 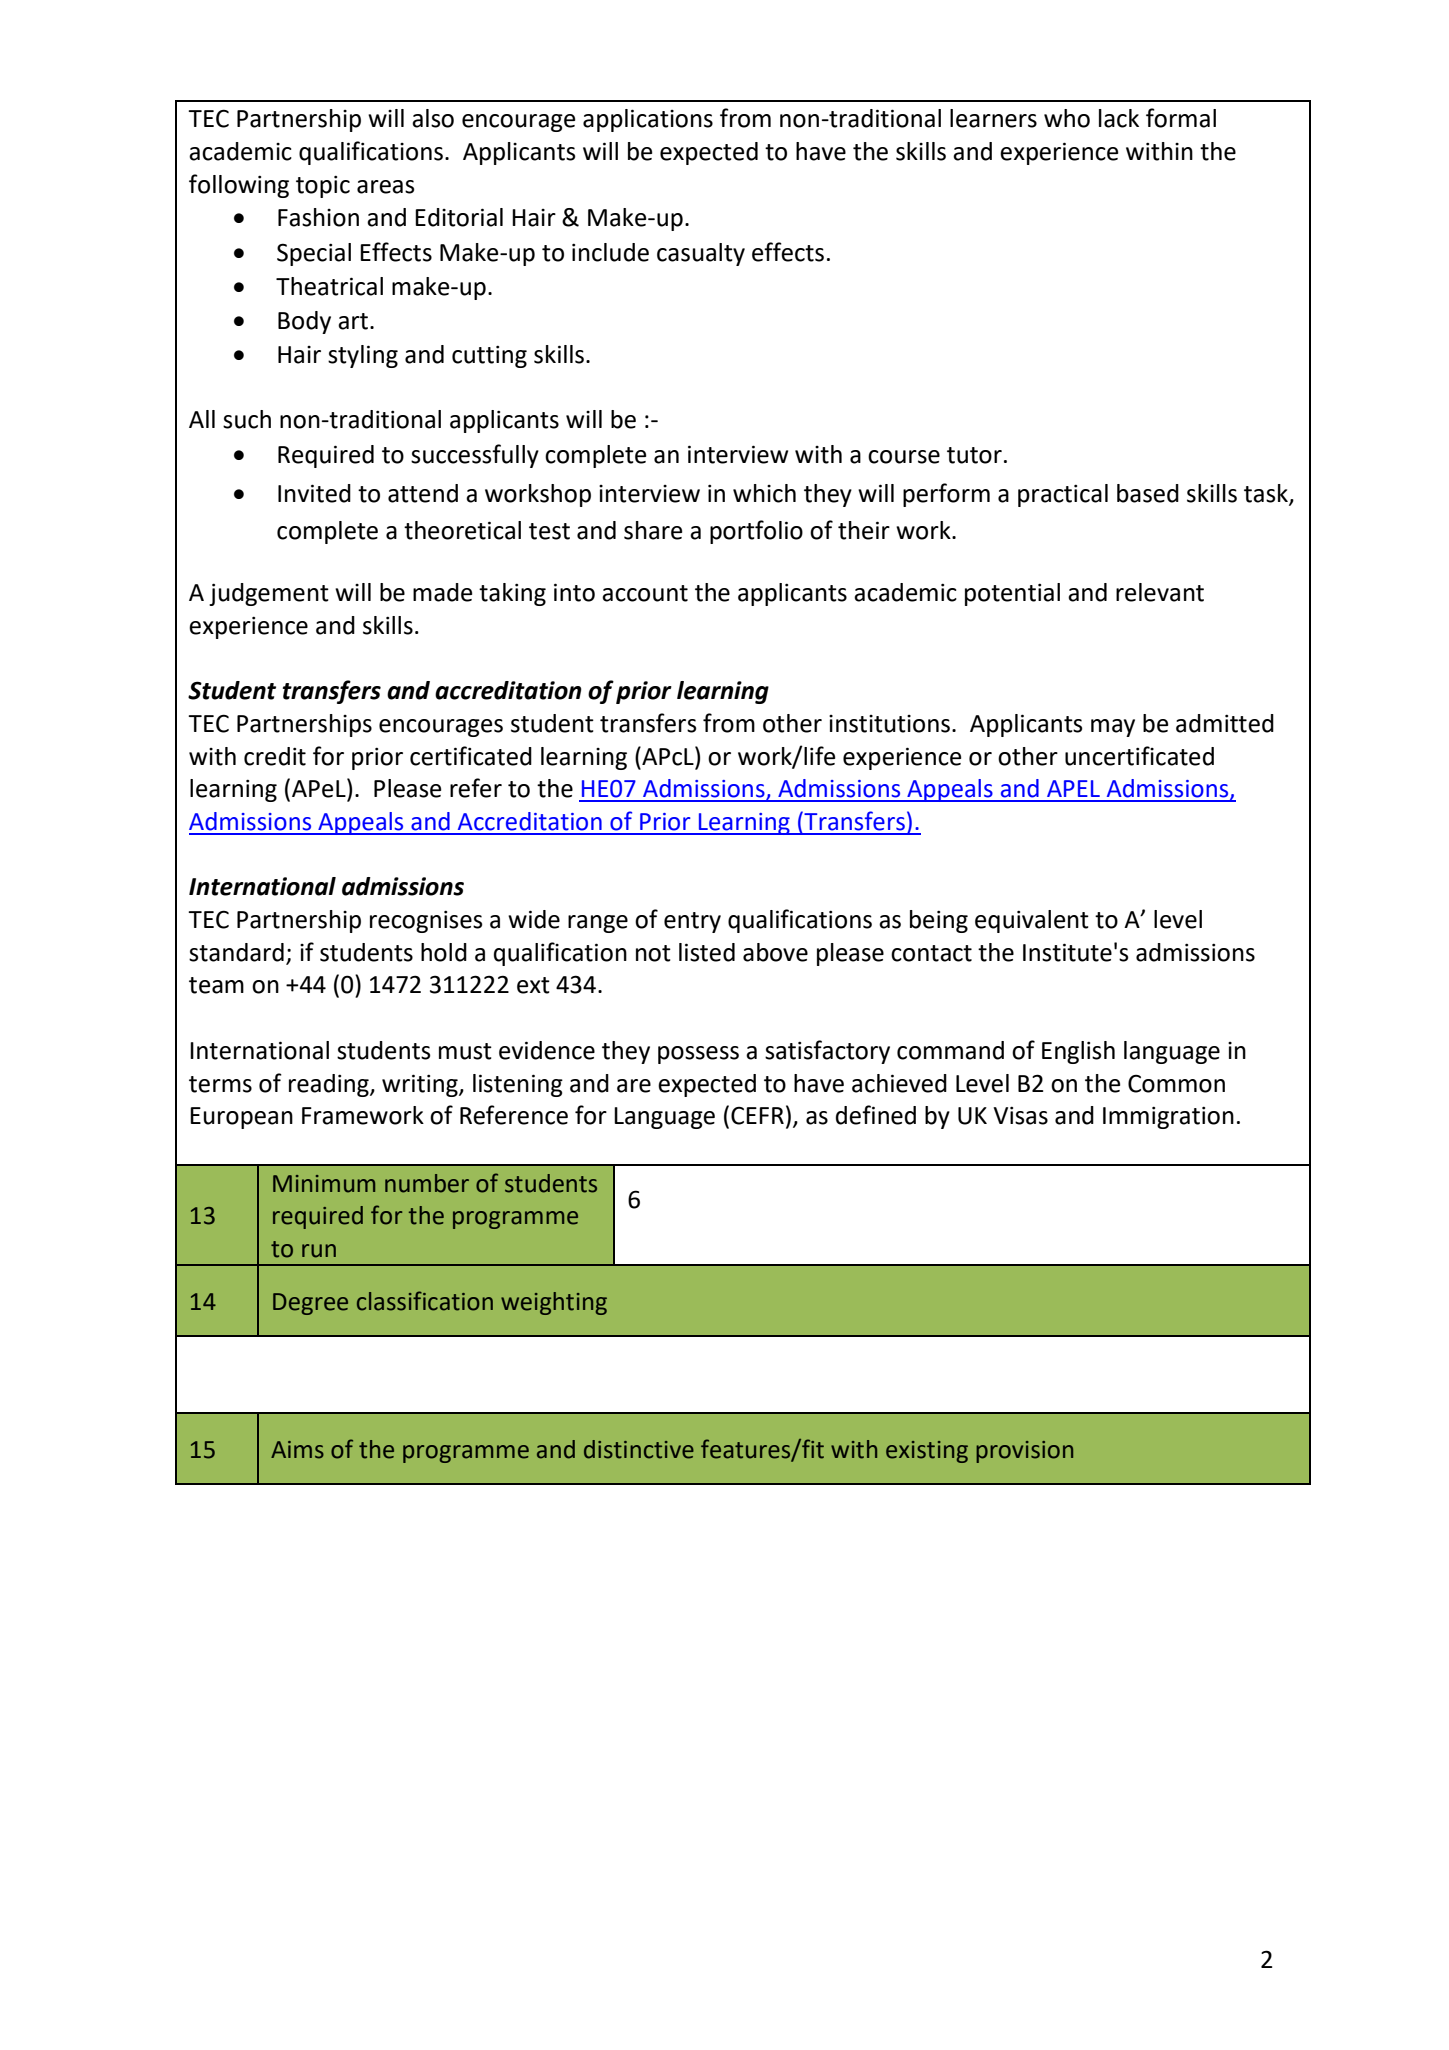 I want to click on topic, so click(x=323, y=186).
